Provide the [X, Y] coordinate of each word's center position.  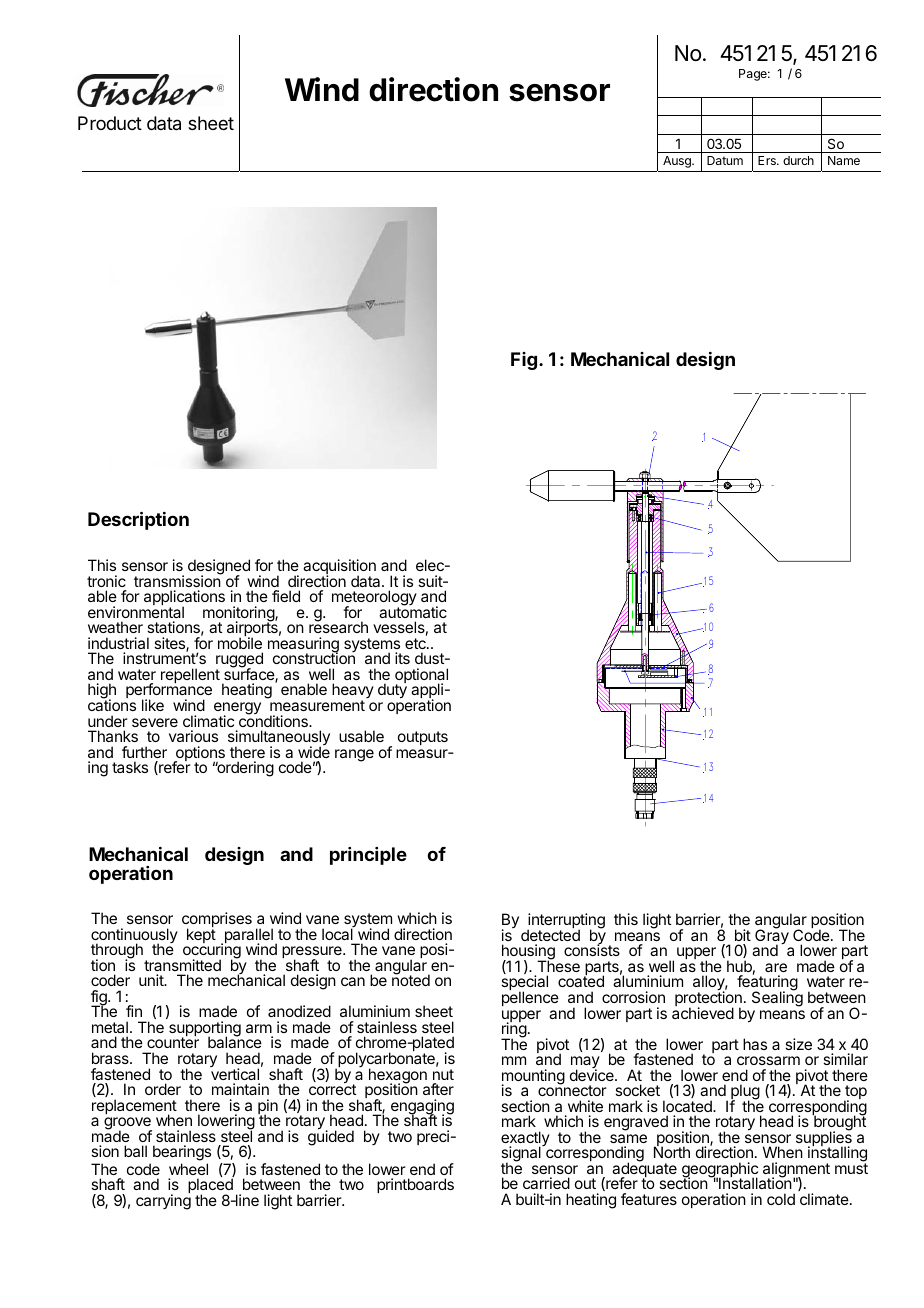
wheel [188, 1169]
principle [368, 856]
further [144, 752]
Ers [768, 160]
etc [416, 643]
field [286, 596]
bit [743, 935]
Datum [725, 160]
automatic [413, 611]
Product [110, 123]
